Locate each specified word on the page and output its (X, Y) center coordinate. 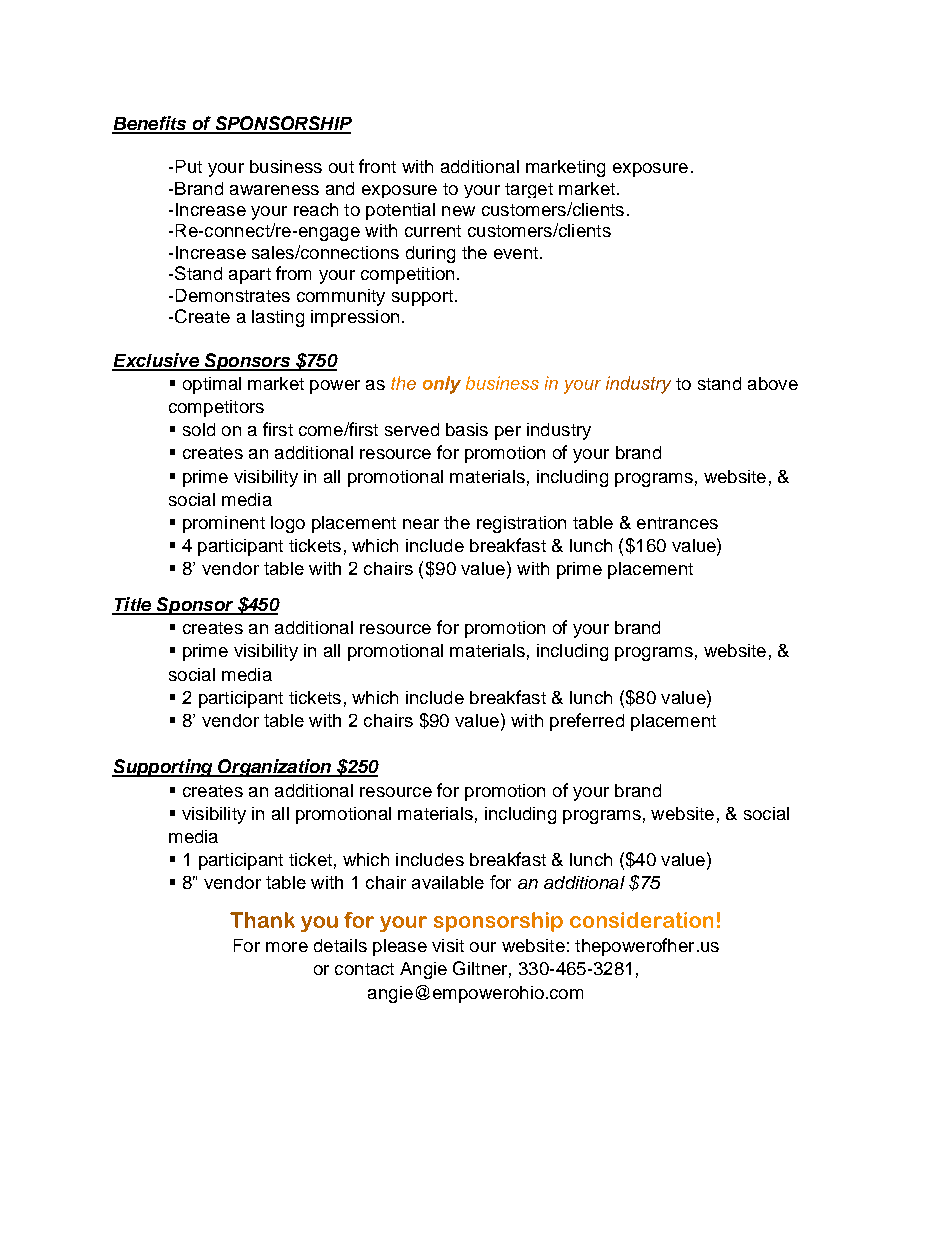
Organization (275, 768)
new (458, 211)
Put (189, 166)
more (287, 947)
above (773, 383)
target (529, 190)
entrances (677, 523)
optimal (212, 385)
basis (467, 429)
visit (448, 945)
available (448, 882)
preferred (587, 722)
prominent (224, 524)
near (421, 524)
